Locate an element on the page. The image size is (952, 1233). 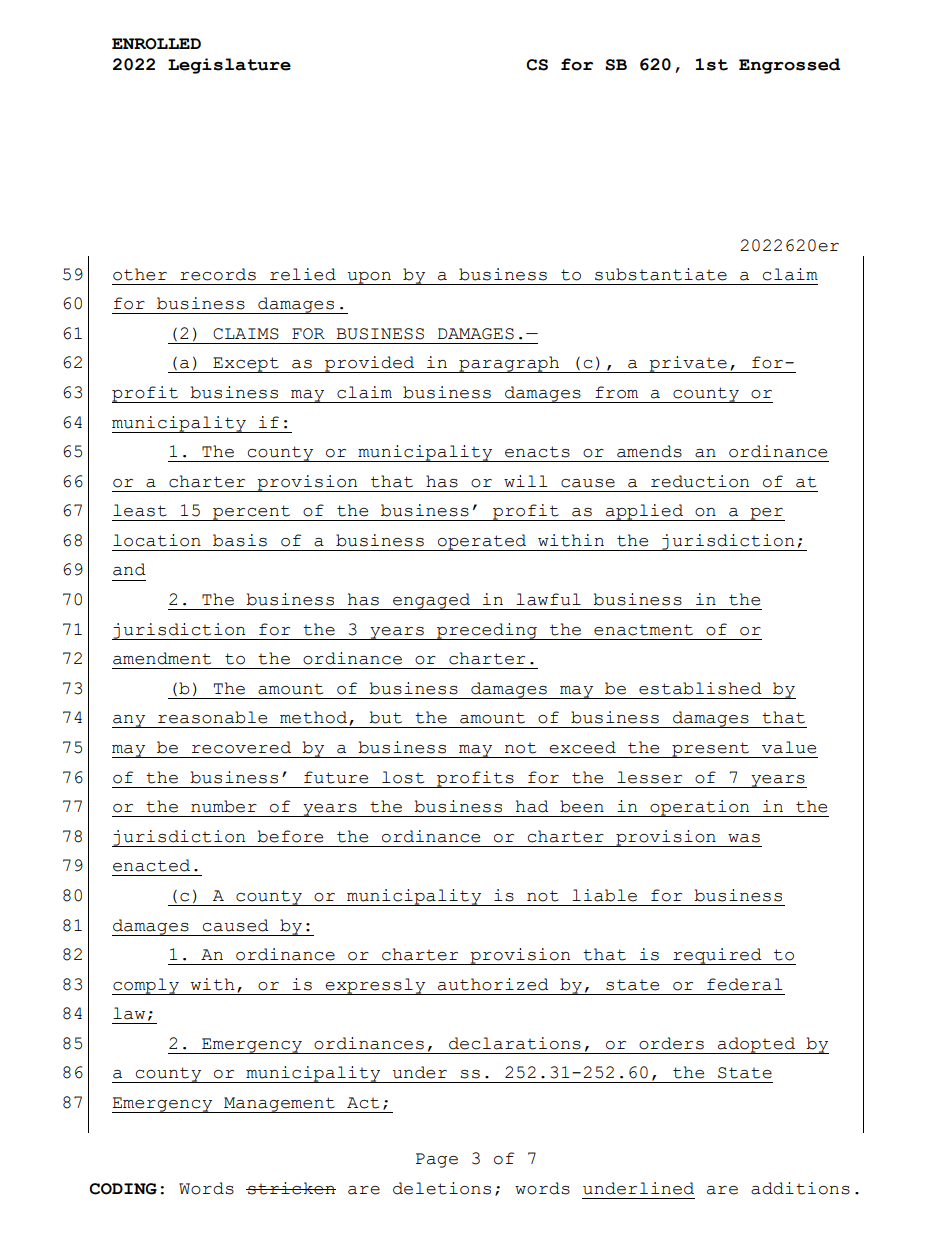
reduction is located at coordinates (700, 481).
